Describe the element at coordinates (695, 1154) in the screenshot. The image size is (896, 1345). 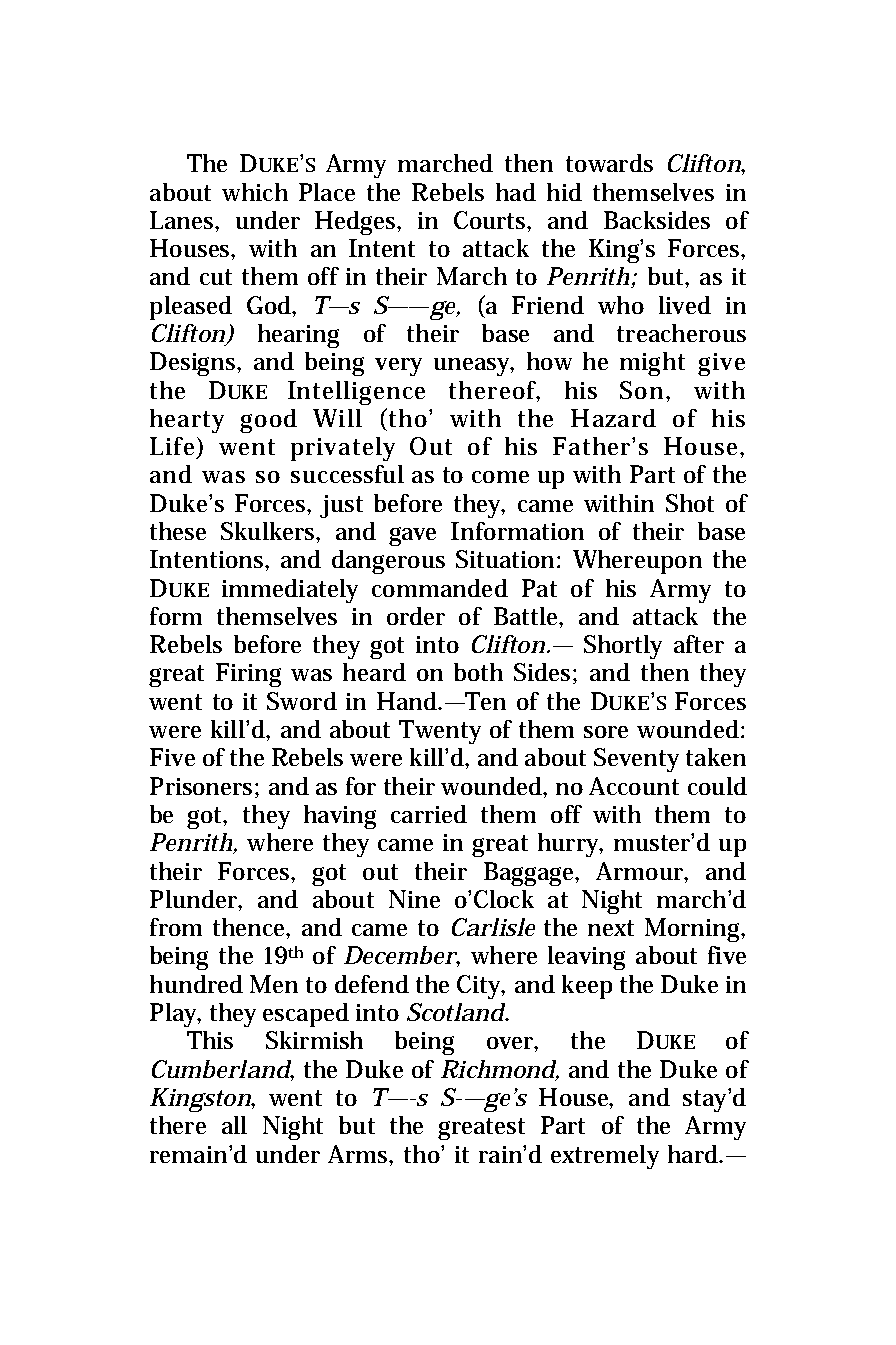
I see `hard` at that location.
